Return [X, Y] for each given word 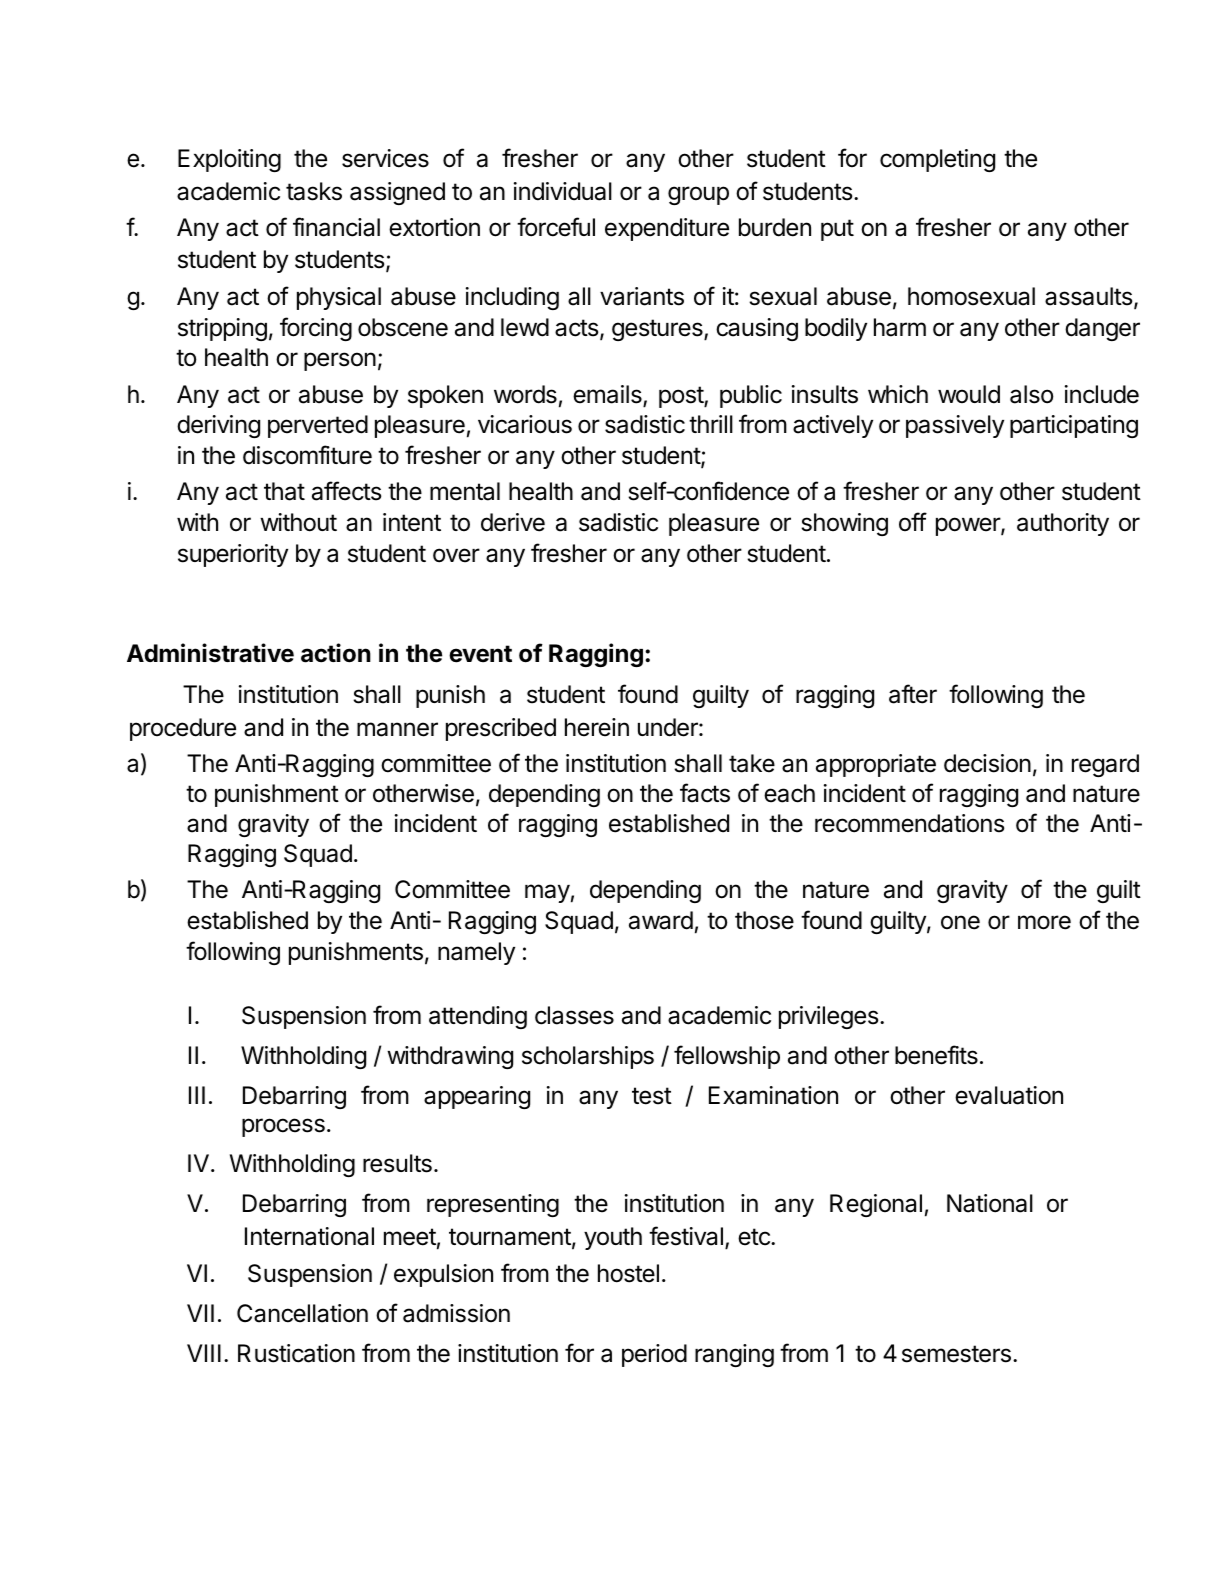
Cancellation [302, 1313]
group [698, 195]
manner [397, 729]
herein [597, 727]
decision [987, 763]
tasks [314, 191]
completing [937, 160]
